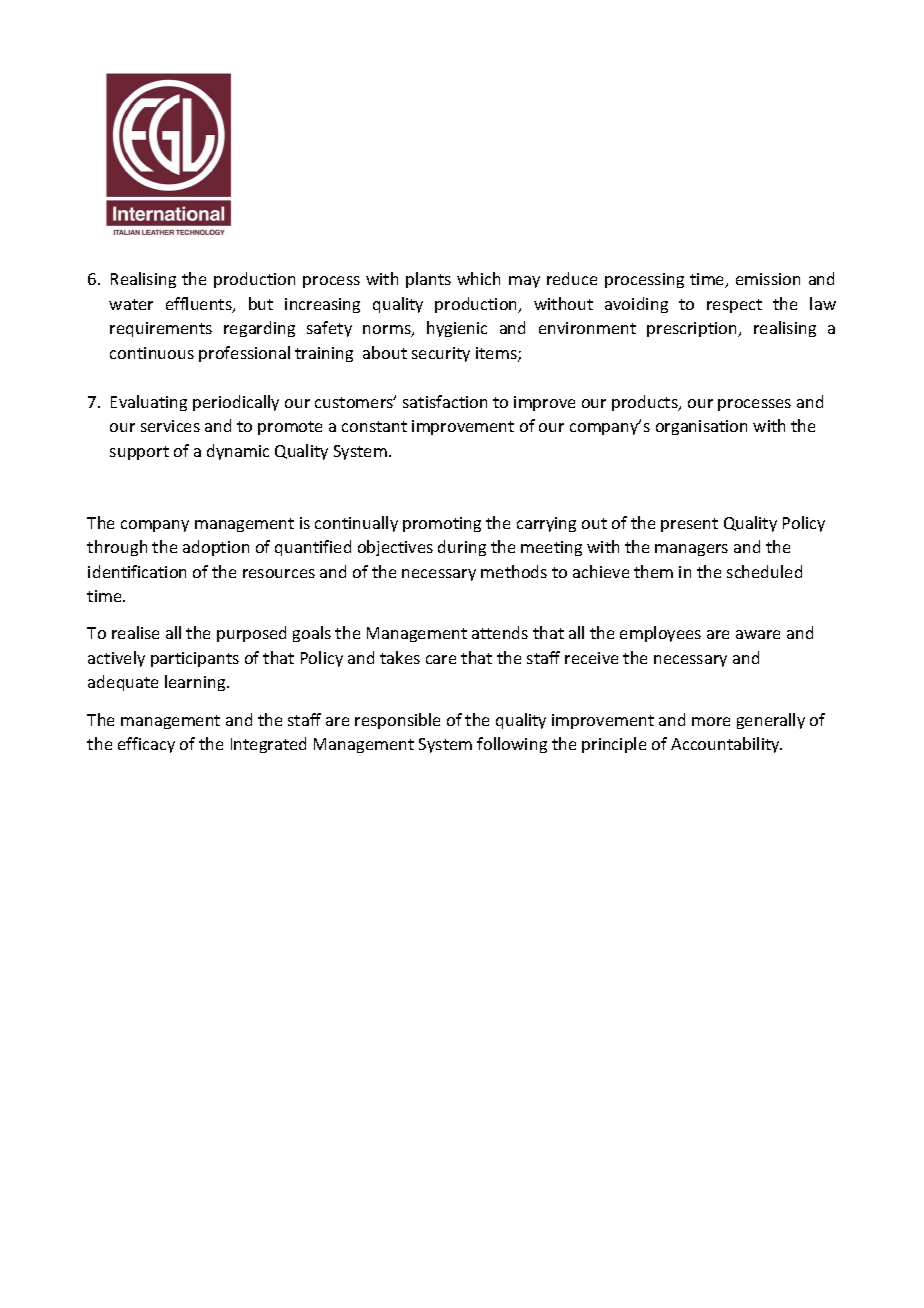 The image size is (924, 1308). What do you see at coordinates (734, 306) in the screenshot?
I see `respect` at bounding box center [734, 306].
